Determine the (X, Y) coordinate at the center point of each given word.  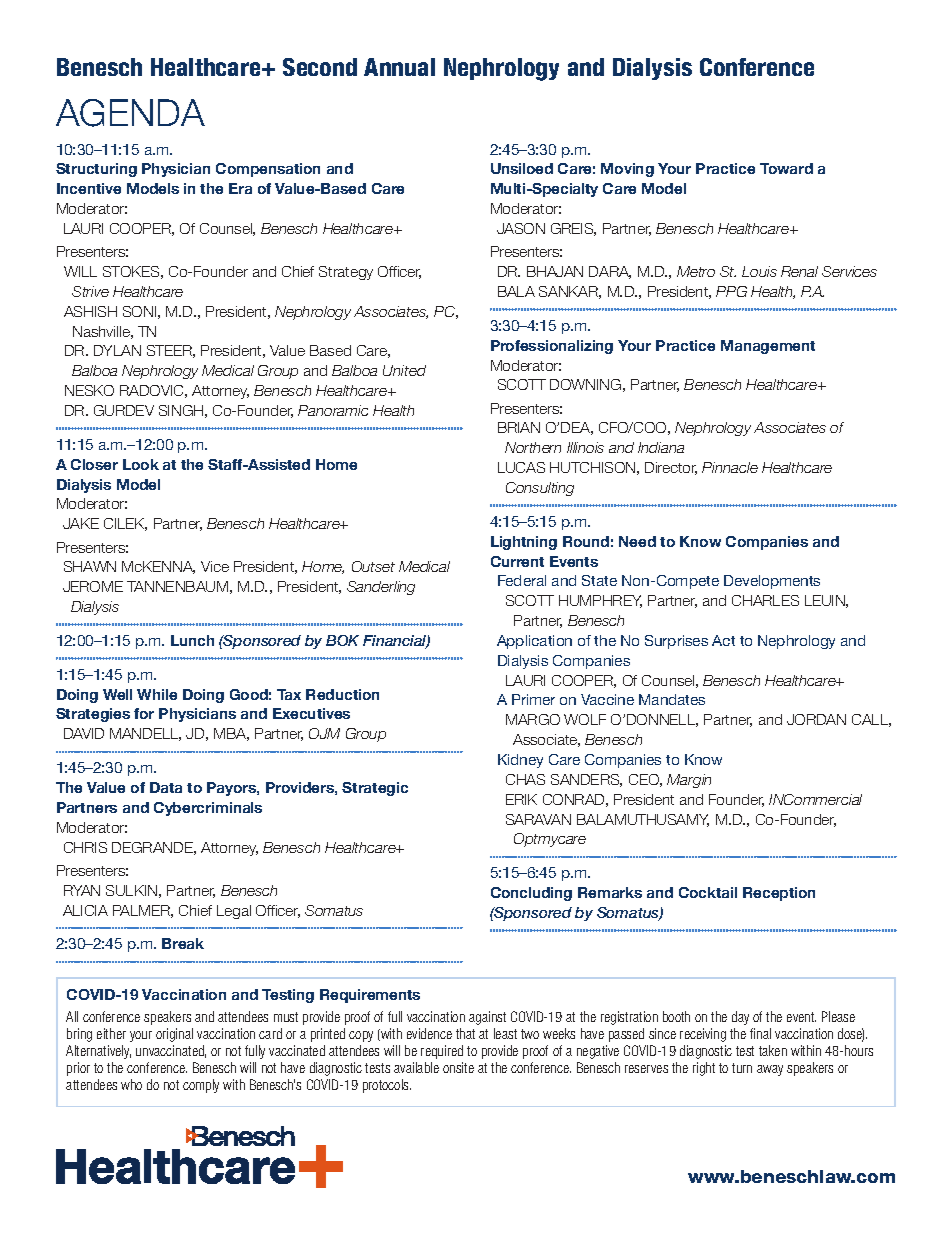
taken (773, 1050)
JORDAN (816, 719)
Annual (399, 67)
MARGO (533, 719)
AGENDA (130, 113)
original (174, 1035)
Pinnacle (730, 467)
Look (141, 464)
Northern (533, 447)
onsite (458, 1067)
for (144, 713)
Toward (786, 168)
